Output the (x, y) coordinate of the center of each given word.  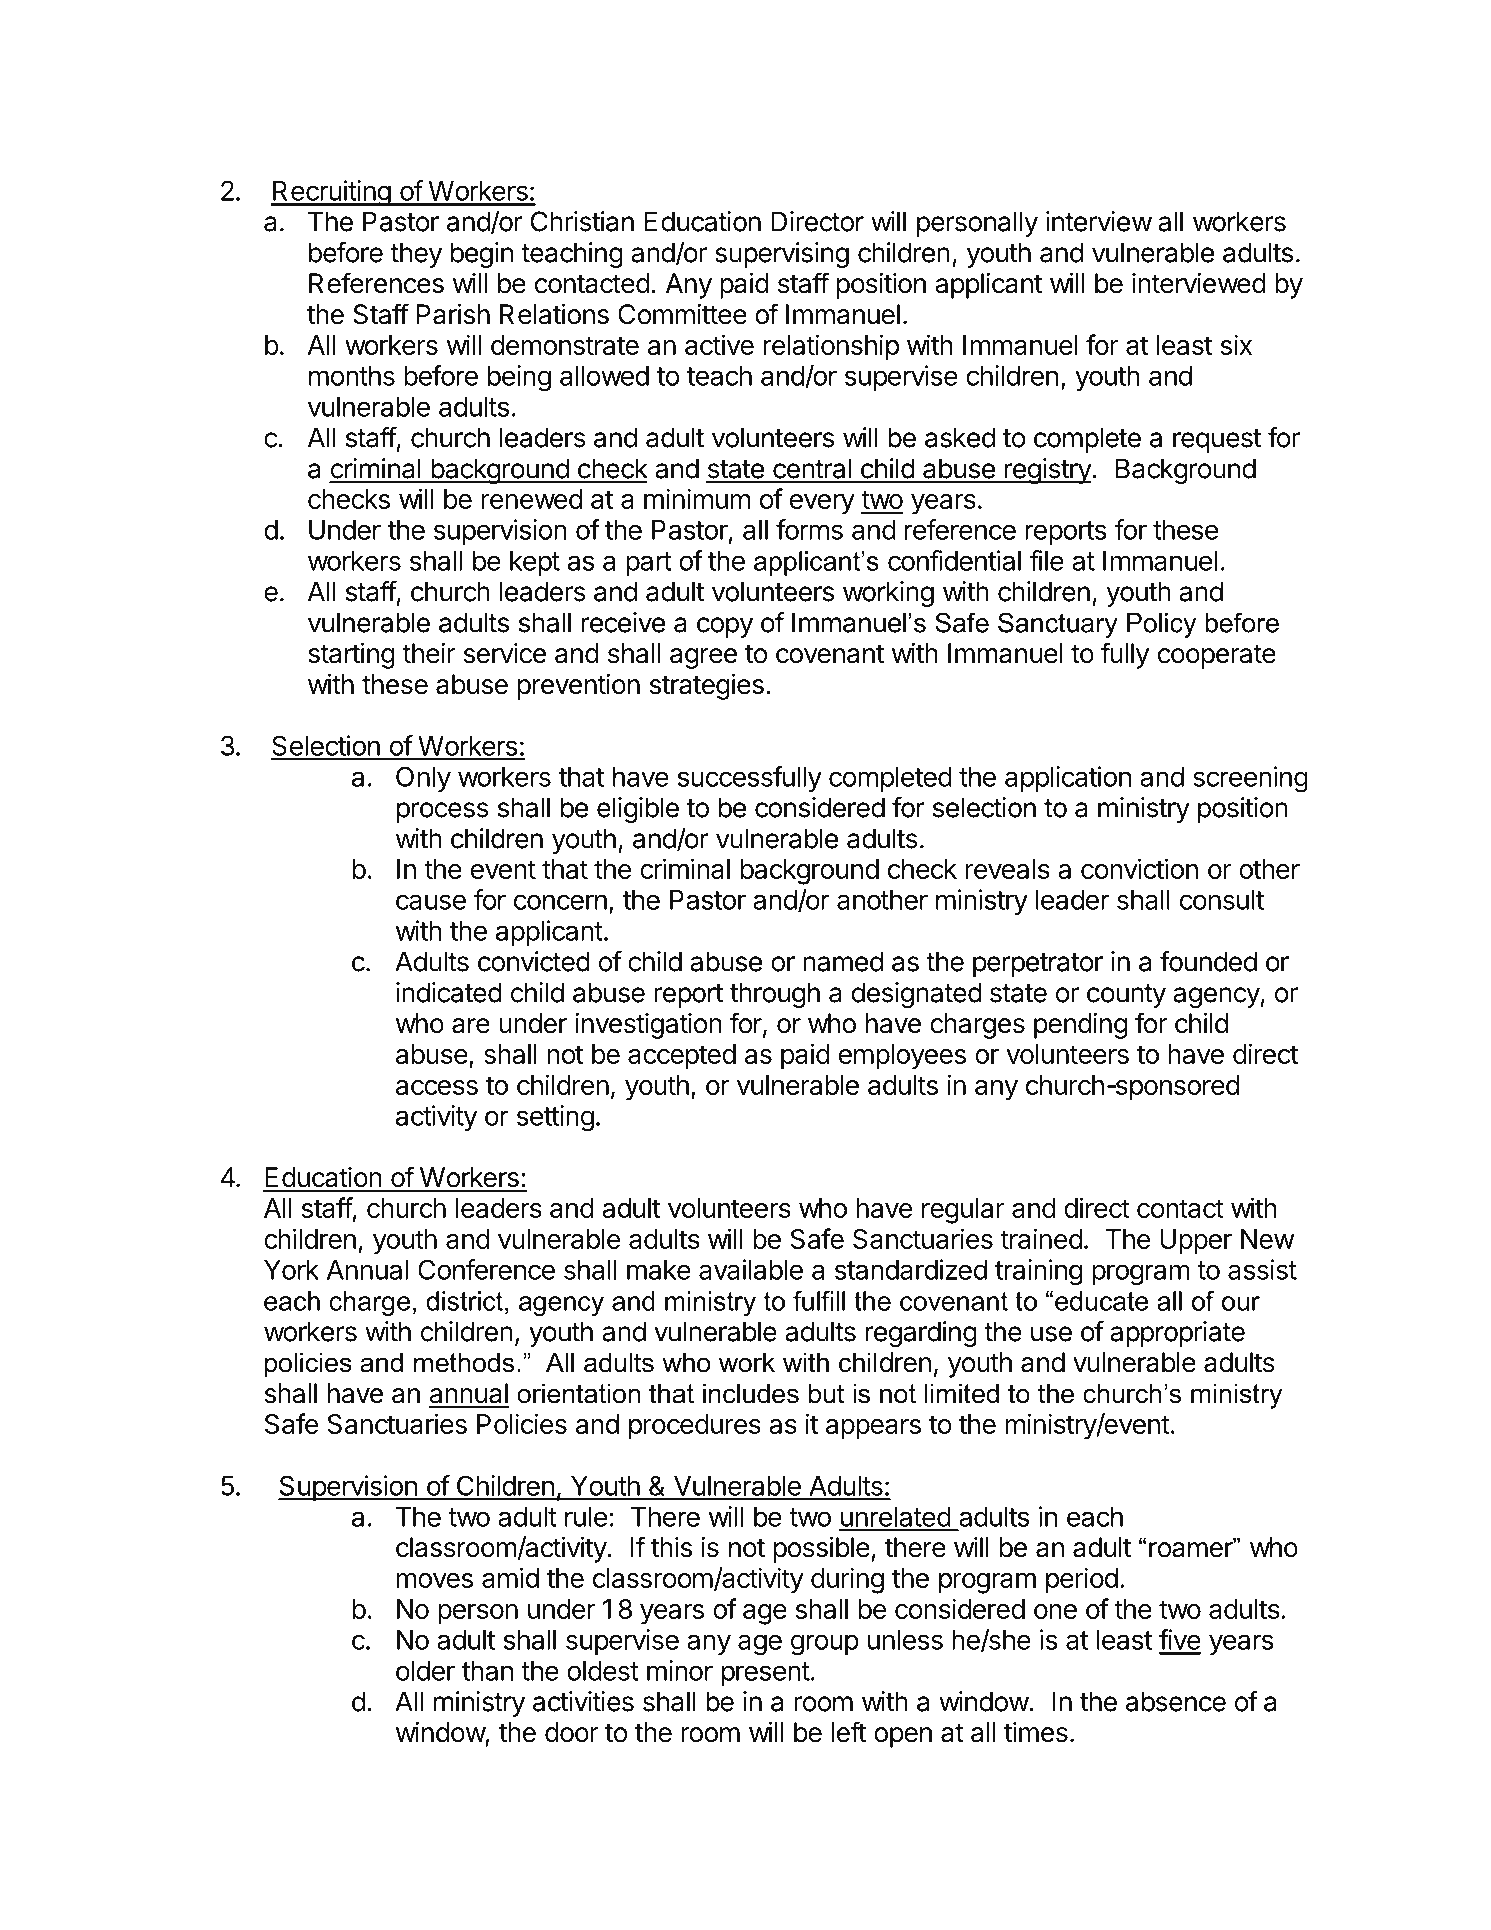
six (1236, 344)
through (775, 995)
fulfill (819, 1301)
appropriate (1177, 1334)
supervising (782, 255)
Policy (1161, 625)
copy (725, 627)
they (416, 255)
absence (1176, 1701)
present (766, 1674)
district (464, 1301)
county (1126, 996)
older (425, 1671)
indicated (449, 992)
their (428, 653)
